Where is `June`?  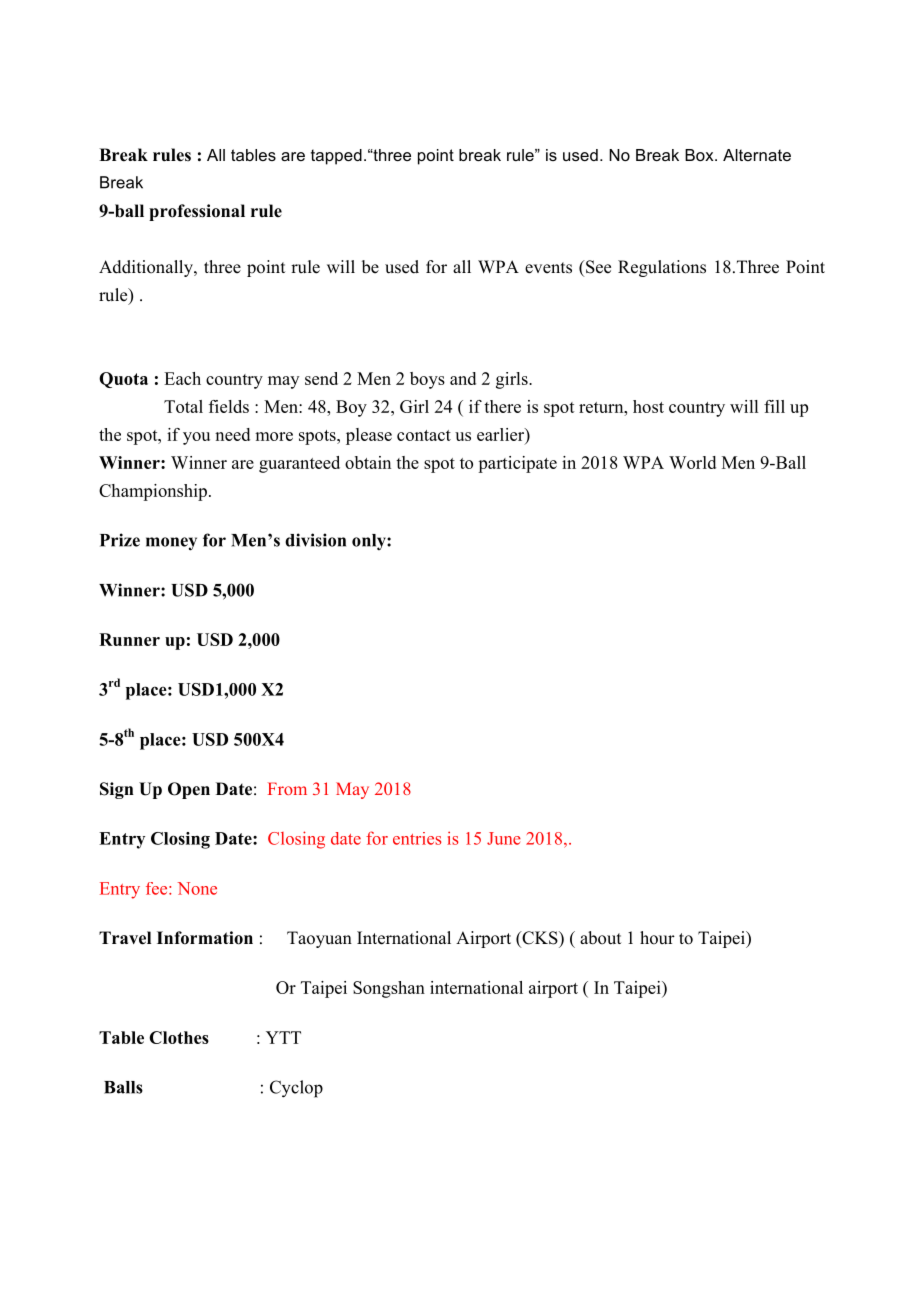 June is located at coordinates (504, 838).
